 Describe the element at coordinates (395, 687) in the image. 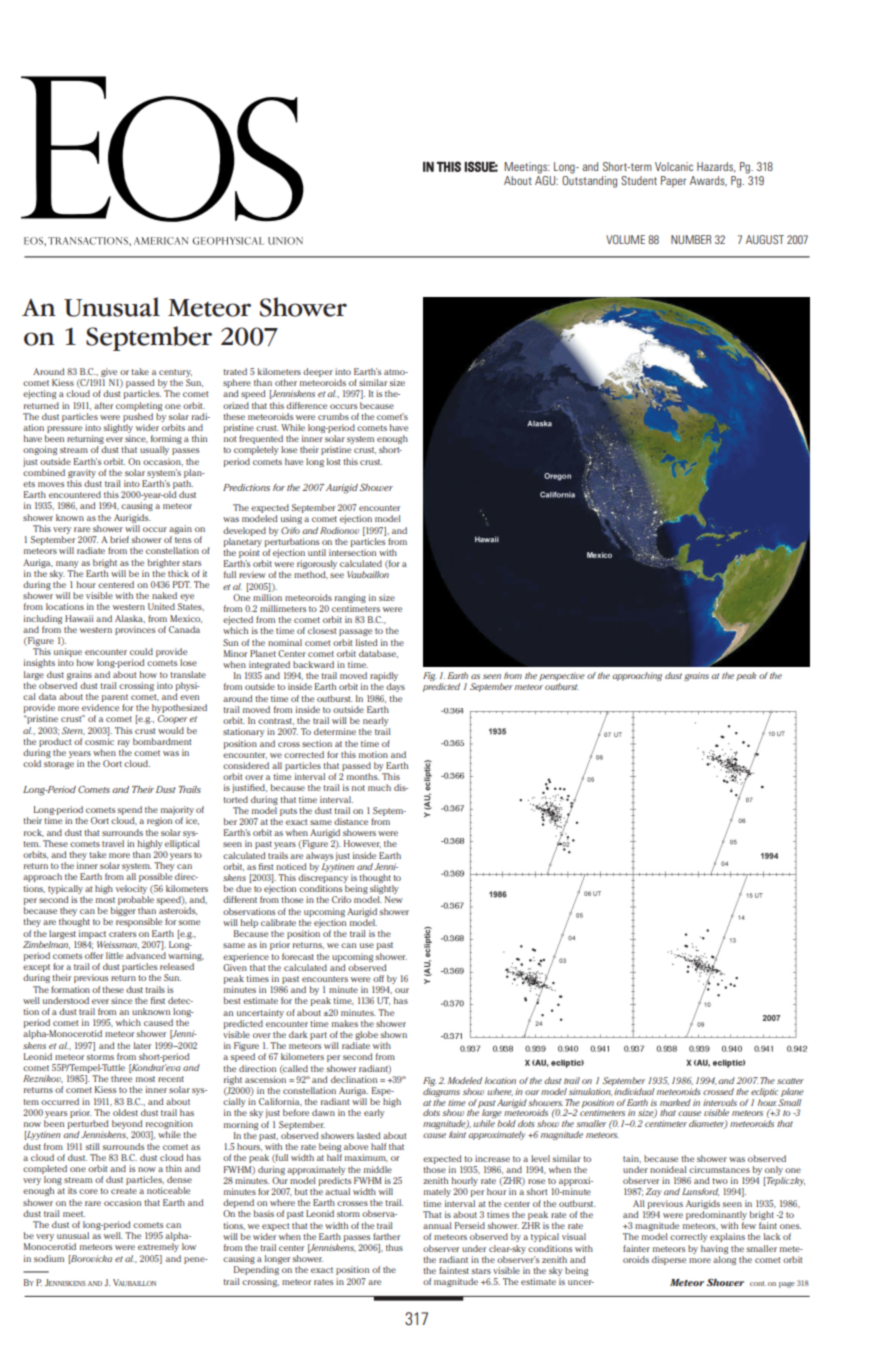

I see `days` at that location.
